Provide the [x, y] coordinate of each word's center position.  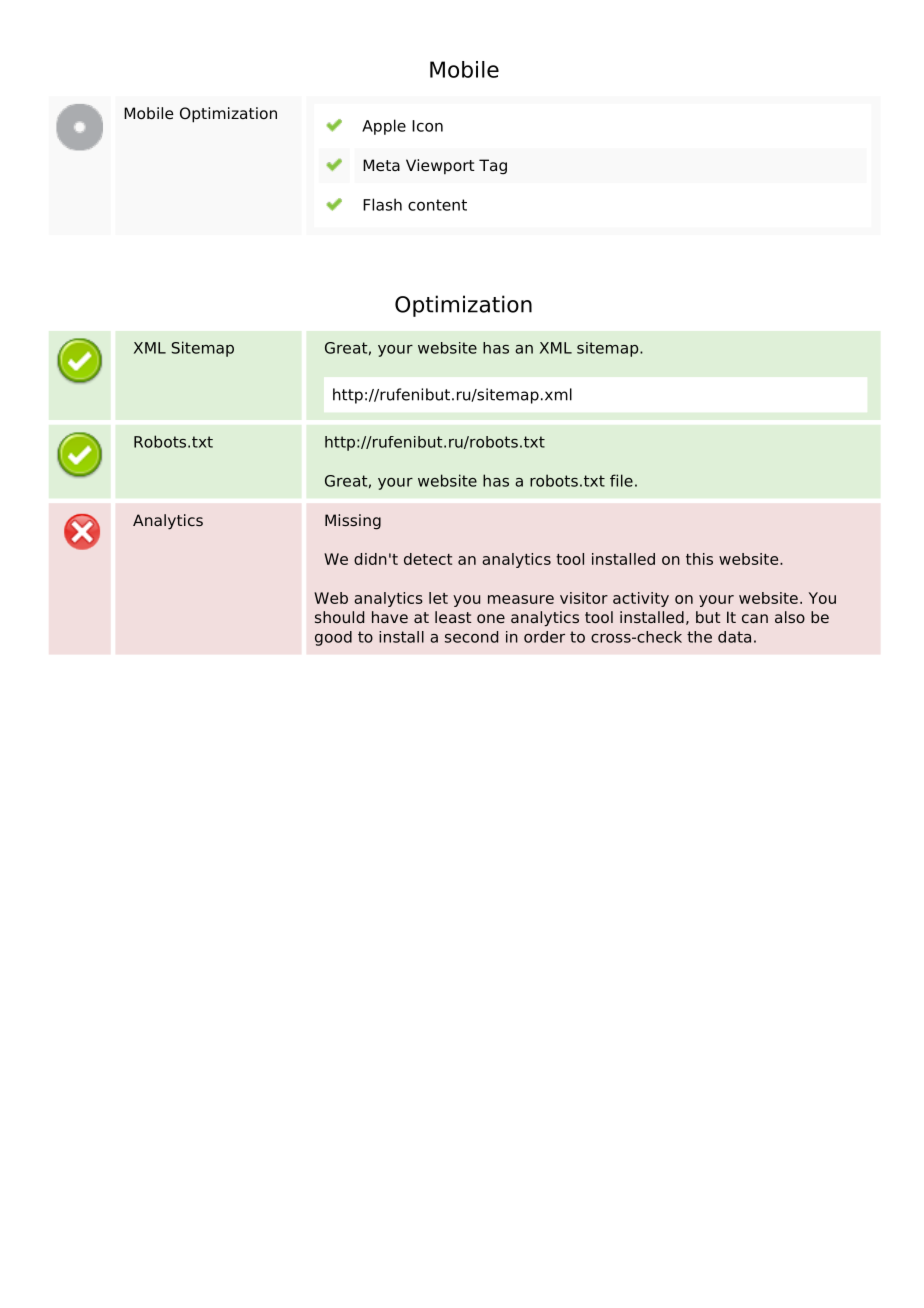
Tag [493, 167]
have [390, 617]
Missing [353, 522]
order [544, 637]
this [699, 559]
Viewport [440, 167]
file [621, 480]
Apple [384, 127]
